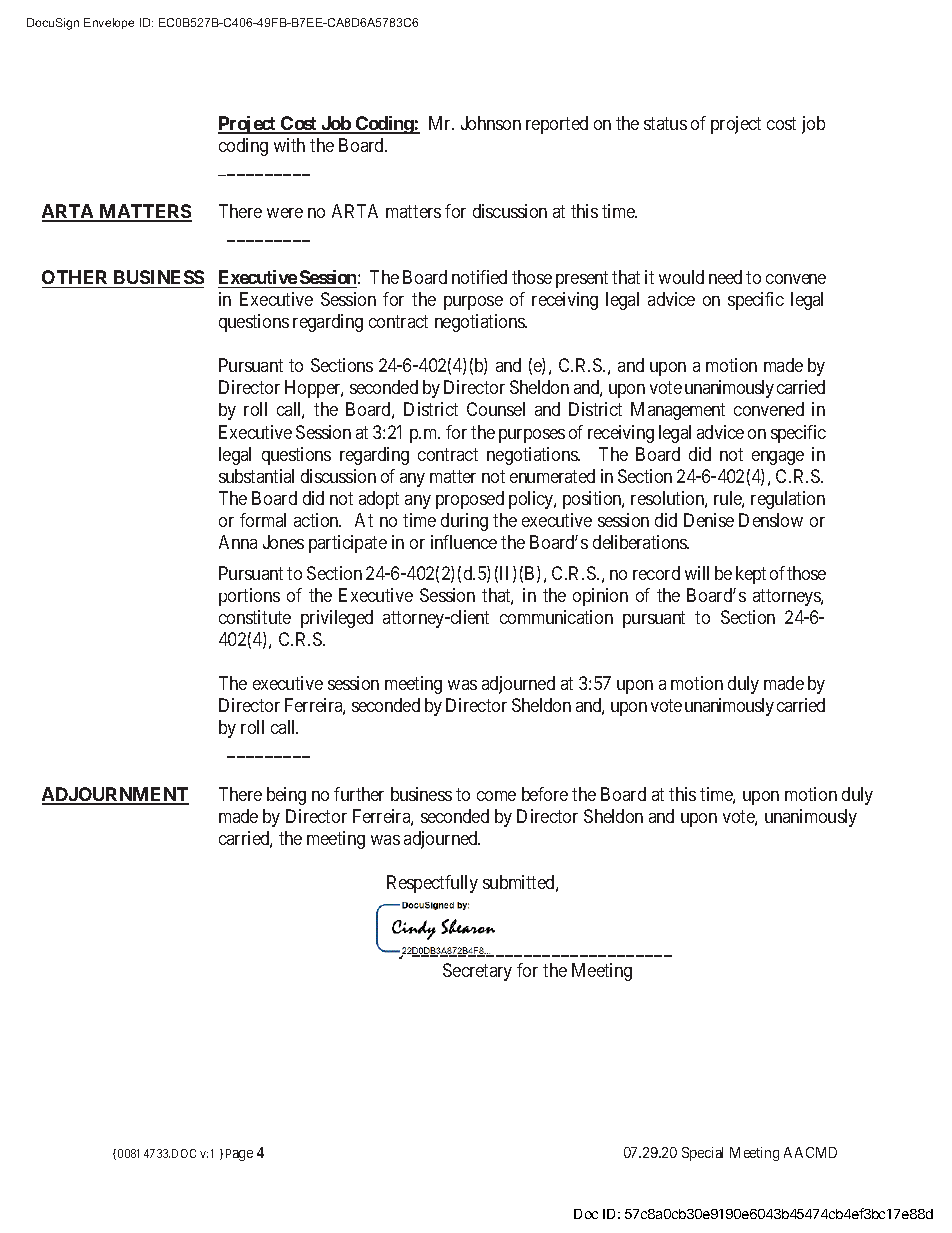 This screenshot has height=1233, width=952. Describe the element at coordinates (256, 476) in the screenshot. I see `substantial` at that location.
